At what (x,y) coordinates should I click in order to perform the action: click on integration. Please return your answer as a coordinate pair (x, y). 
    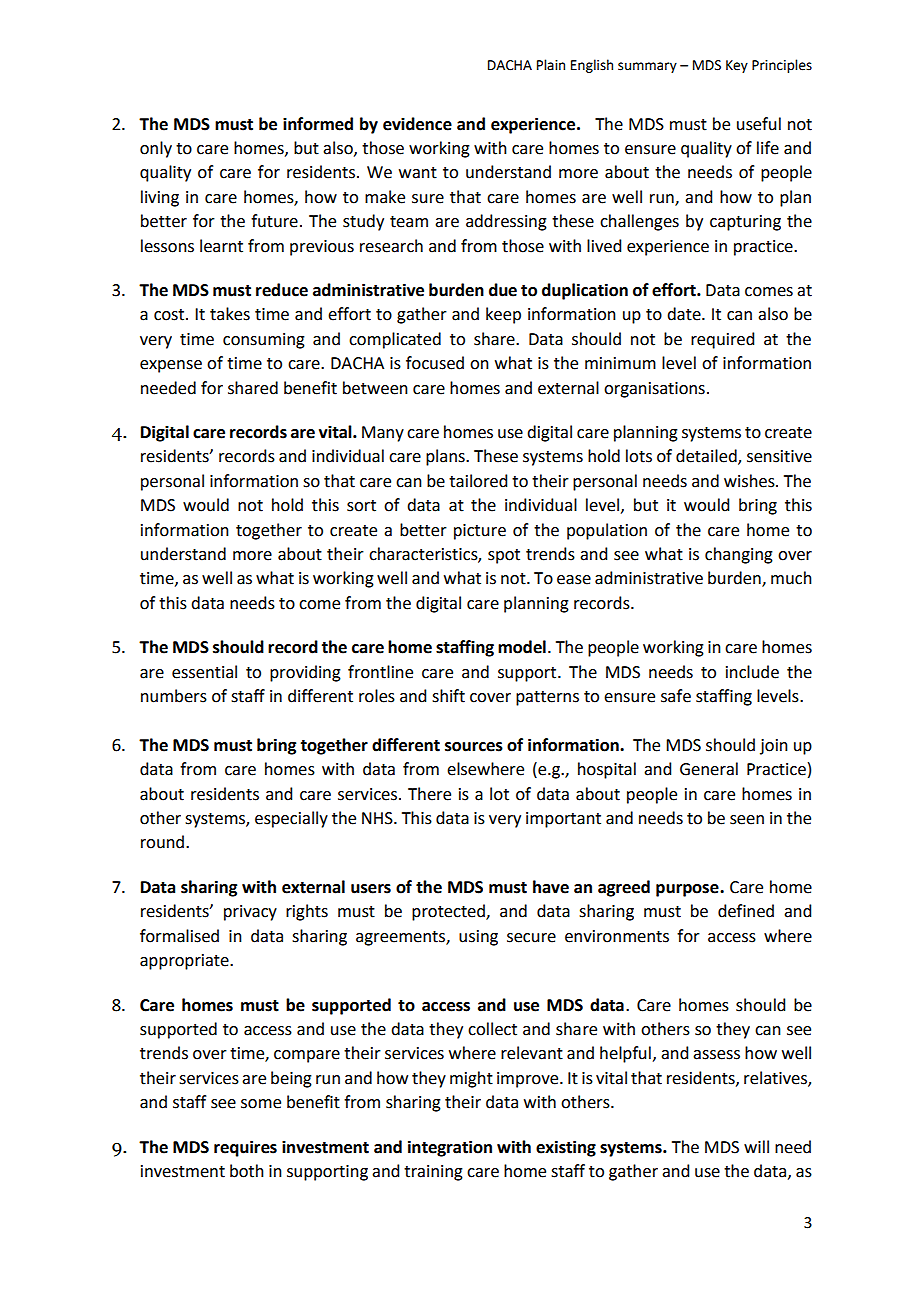
    Looking at the image, I should click on (450, 1148).
